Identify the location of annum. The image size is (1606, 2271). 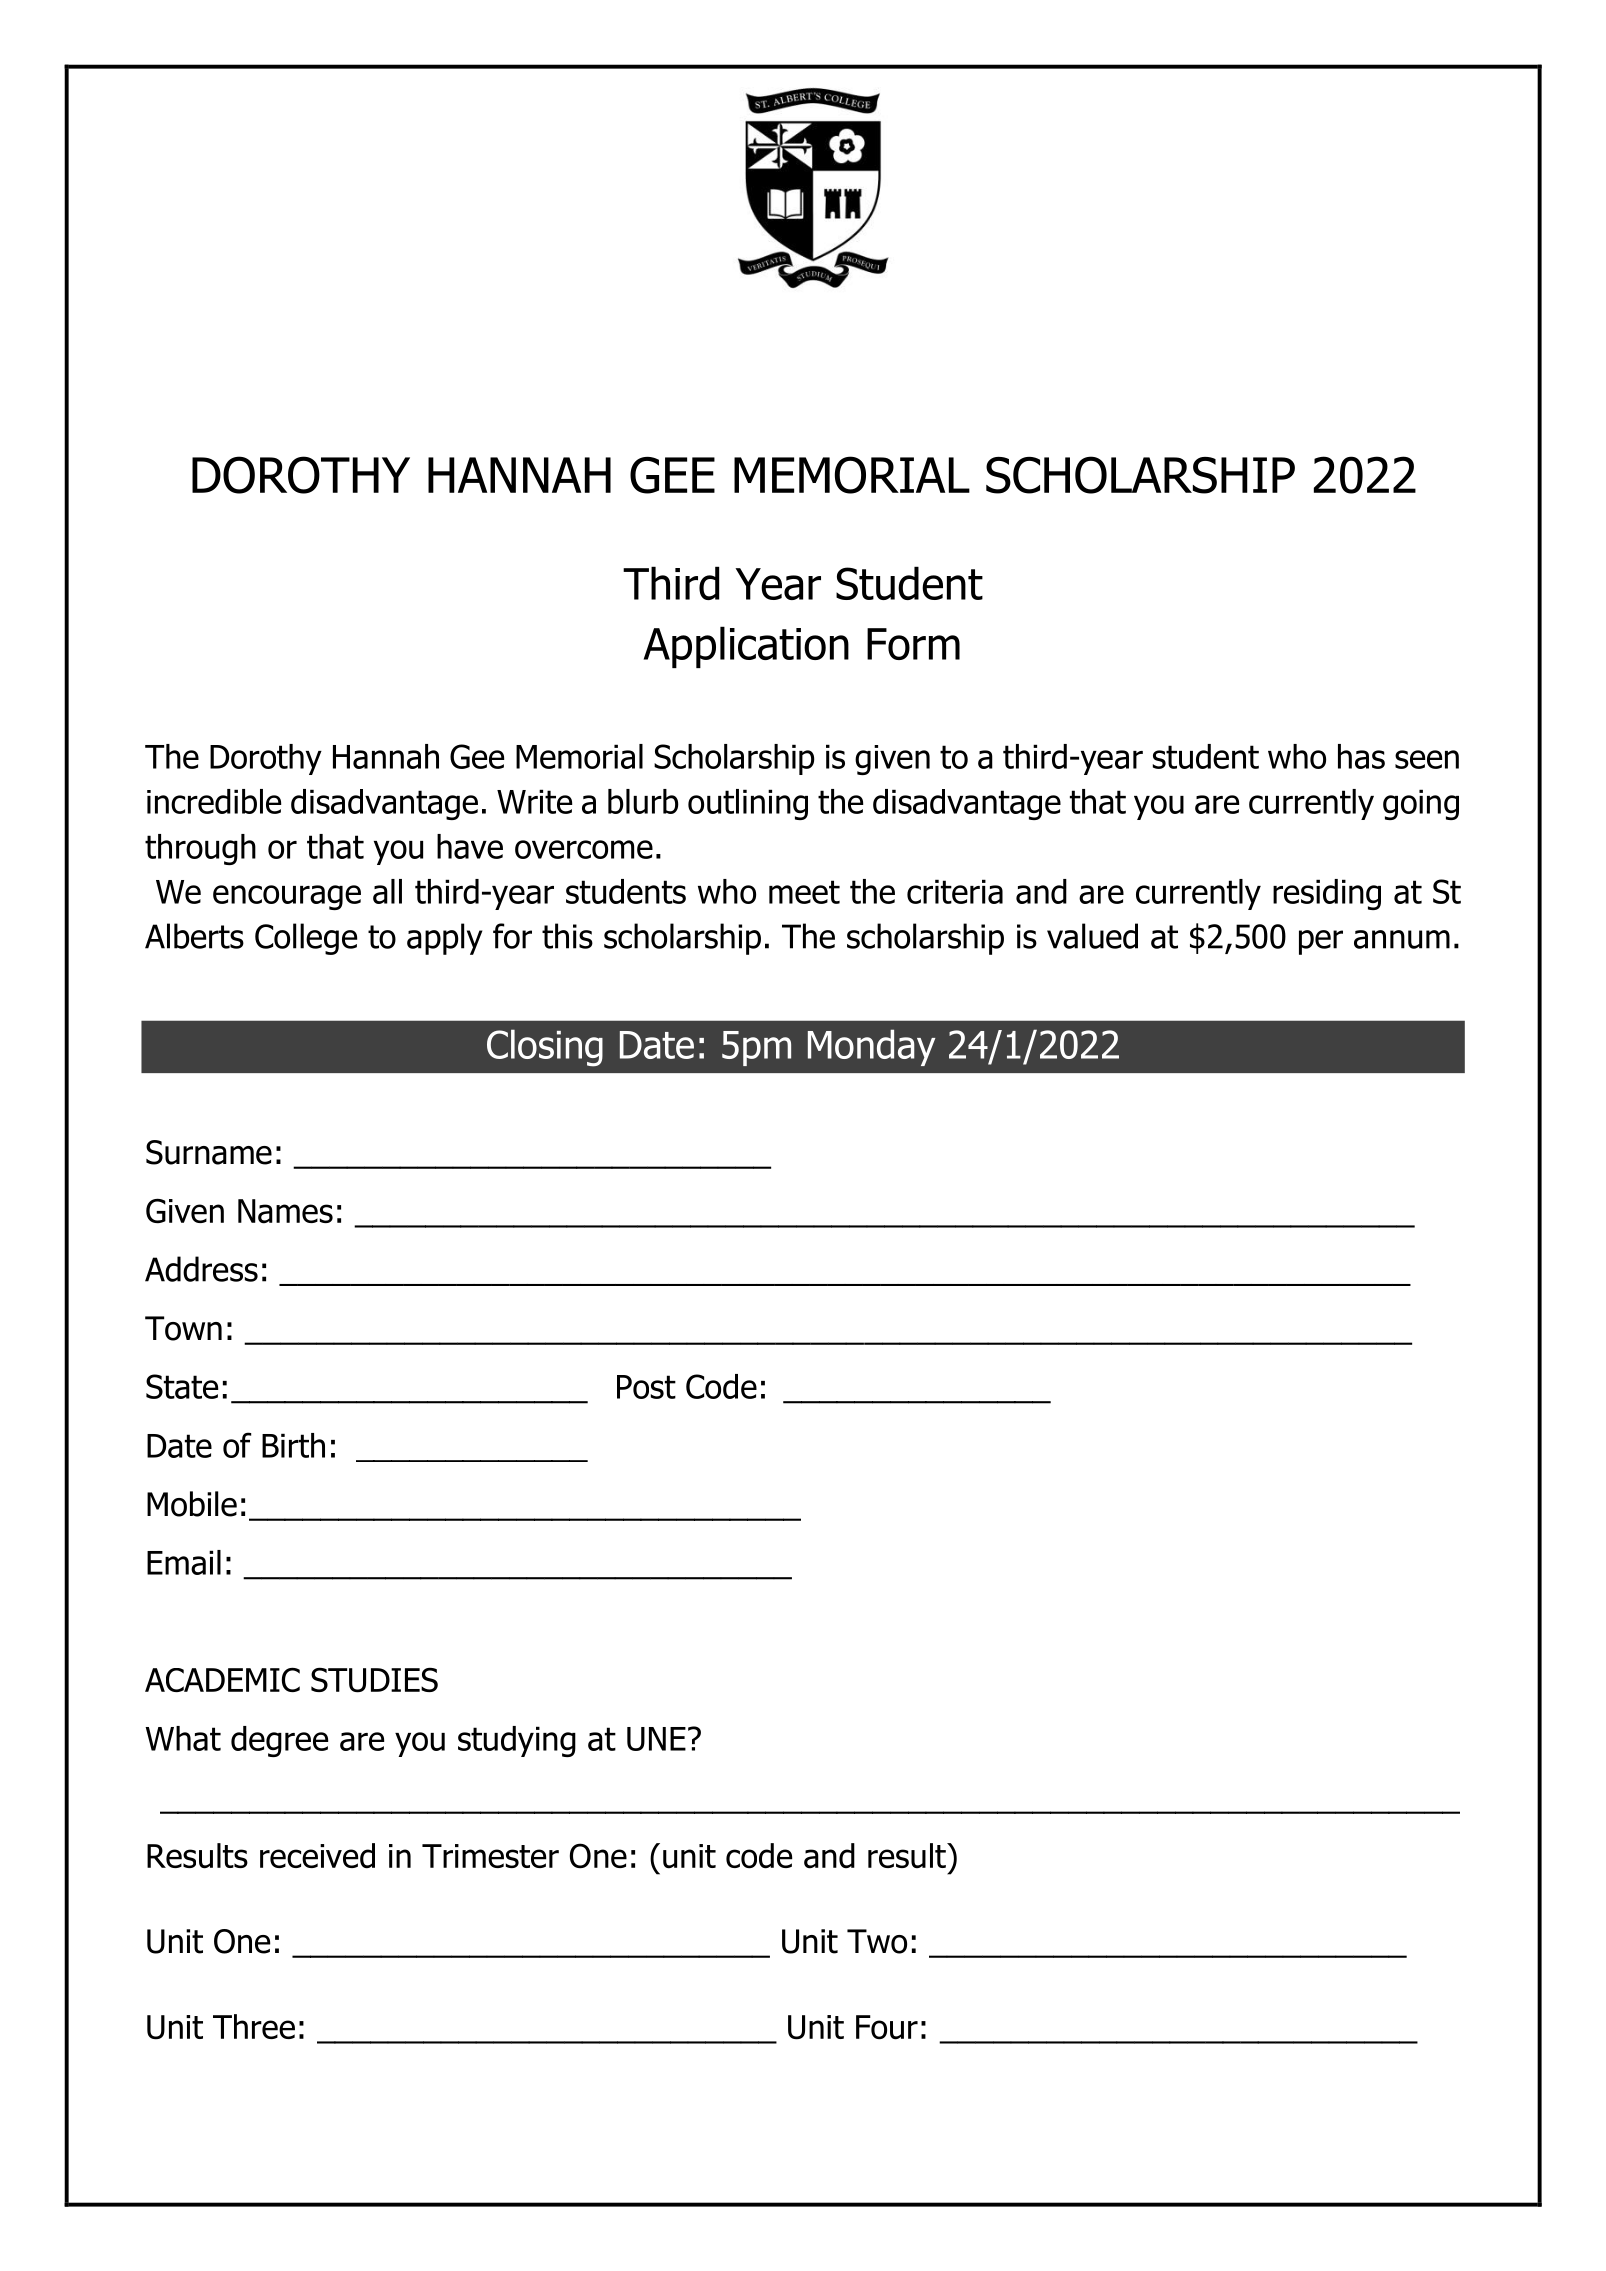
(1402, 939).
